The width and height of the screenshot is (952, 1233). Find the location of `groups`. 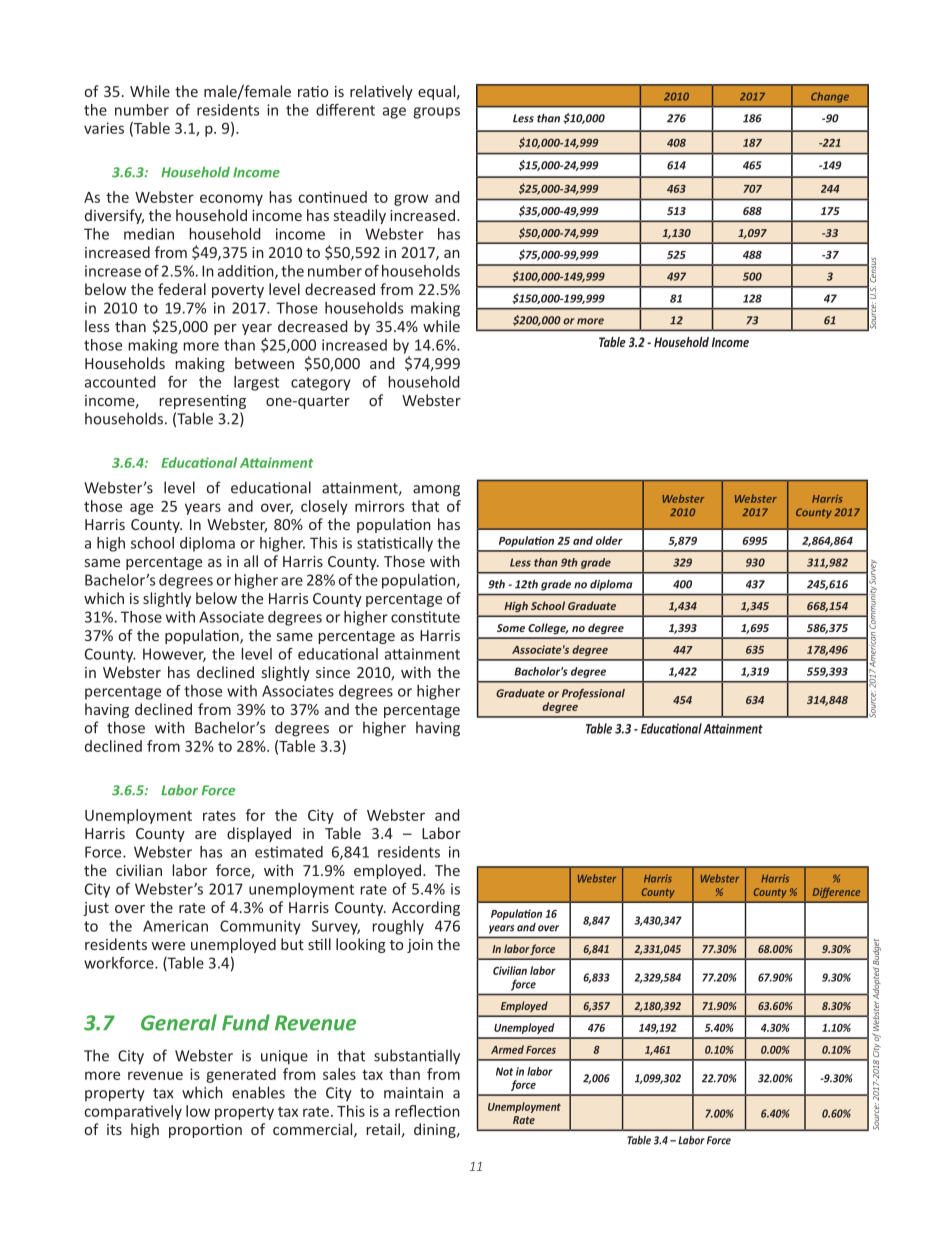

groups is located at coordinates (436, 113).
